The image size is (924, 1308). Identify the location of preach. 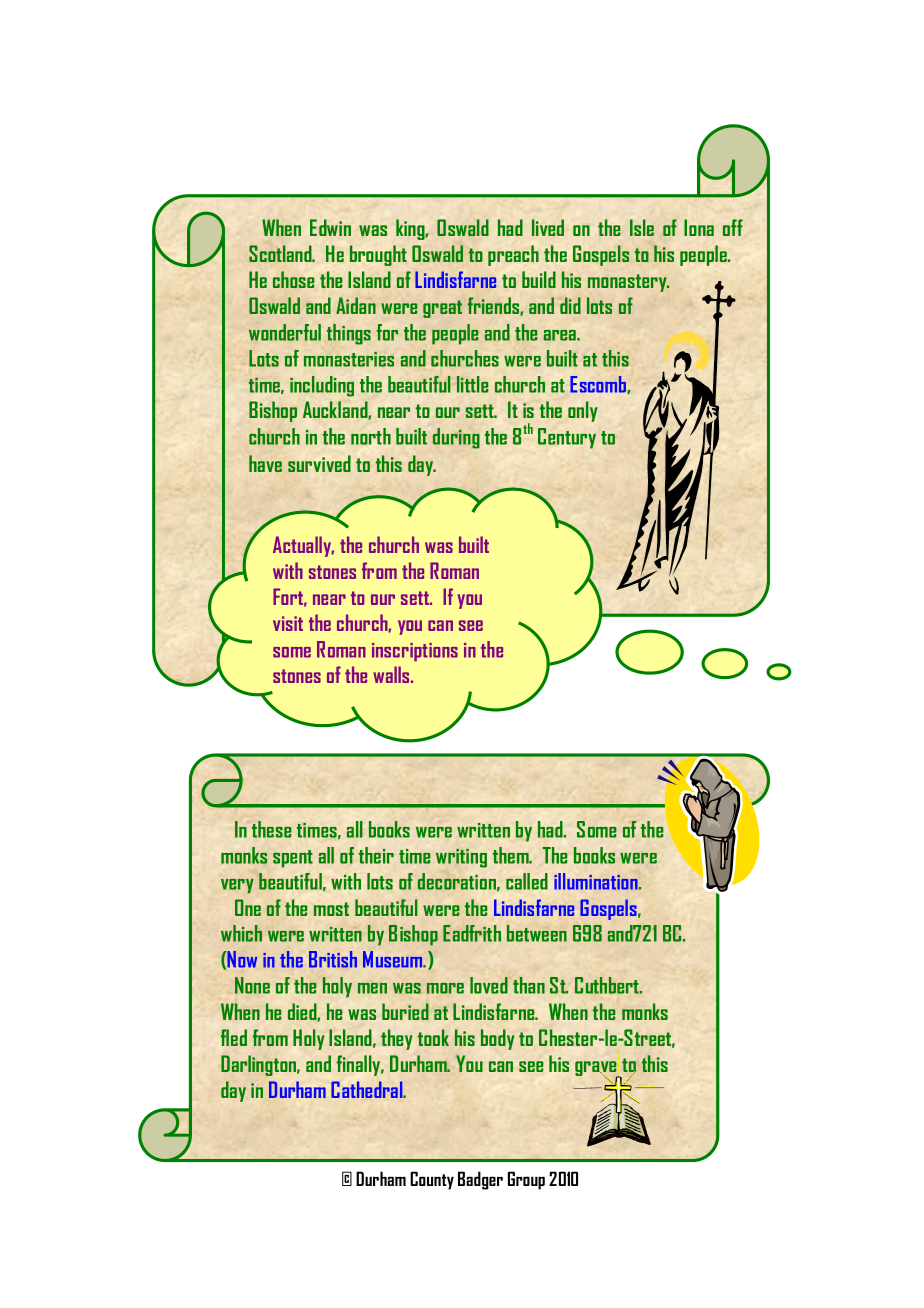
(513, 255).
